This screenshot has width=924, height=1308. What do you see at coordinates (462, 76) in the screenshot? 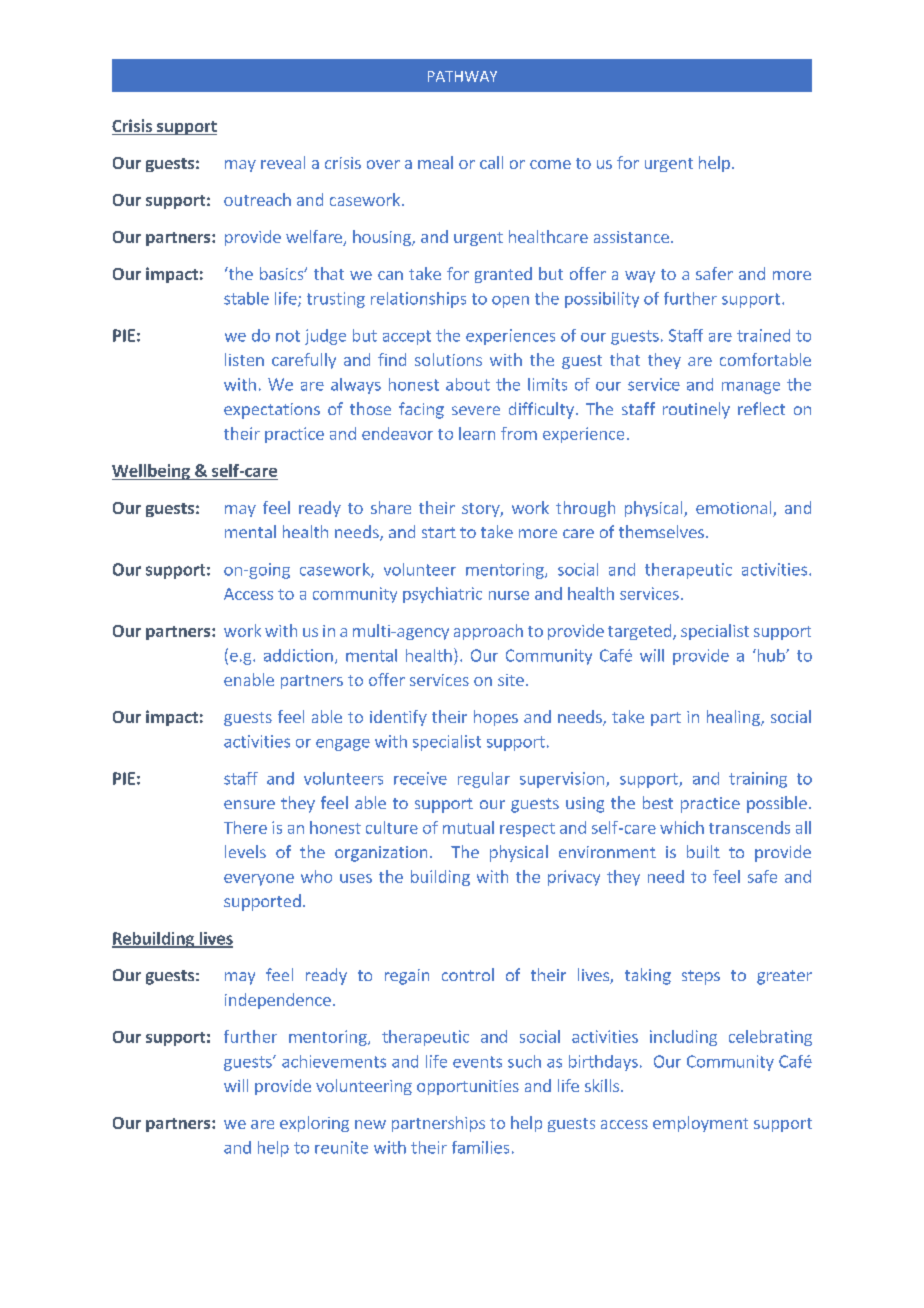
I see `PATHWAY` at bounding box center [462, 76].
